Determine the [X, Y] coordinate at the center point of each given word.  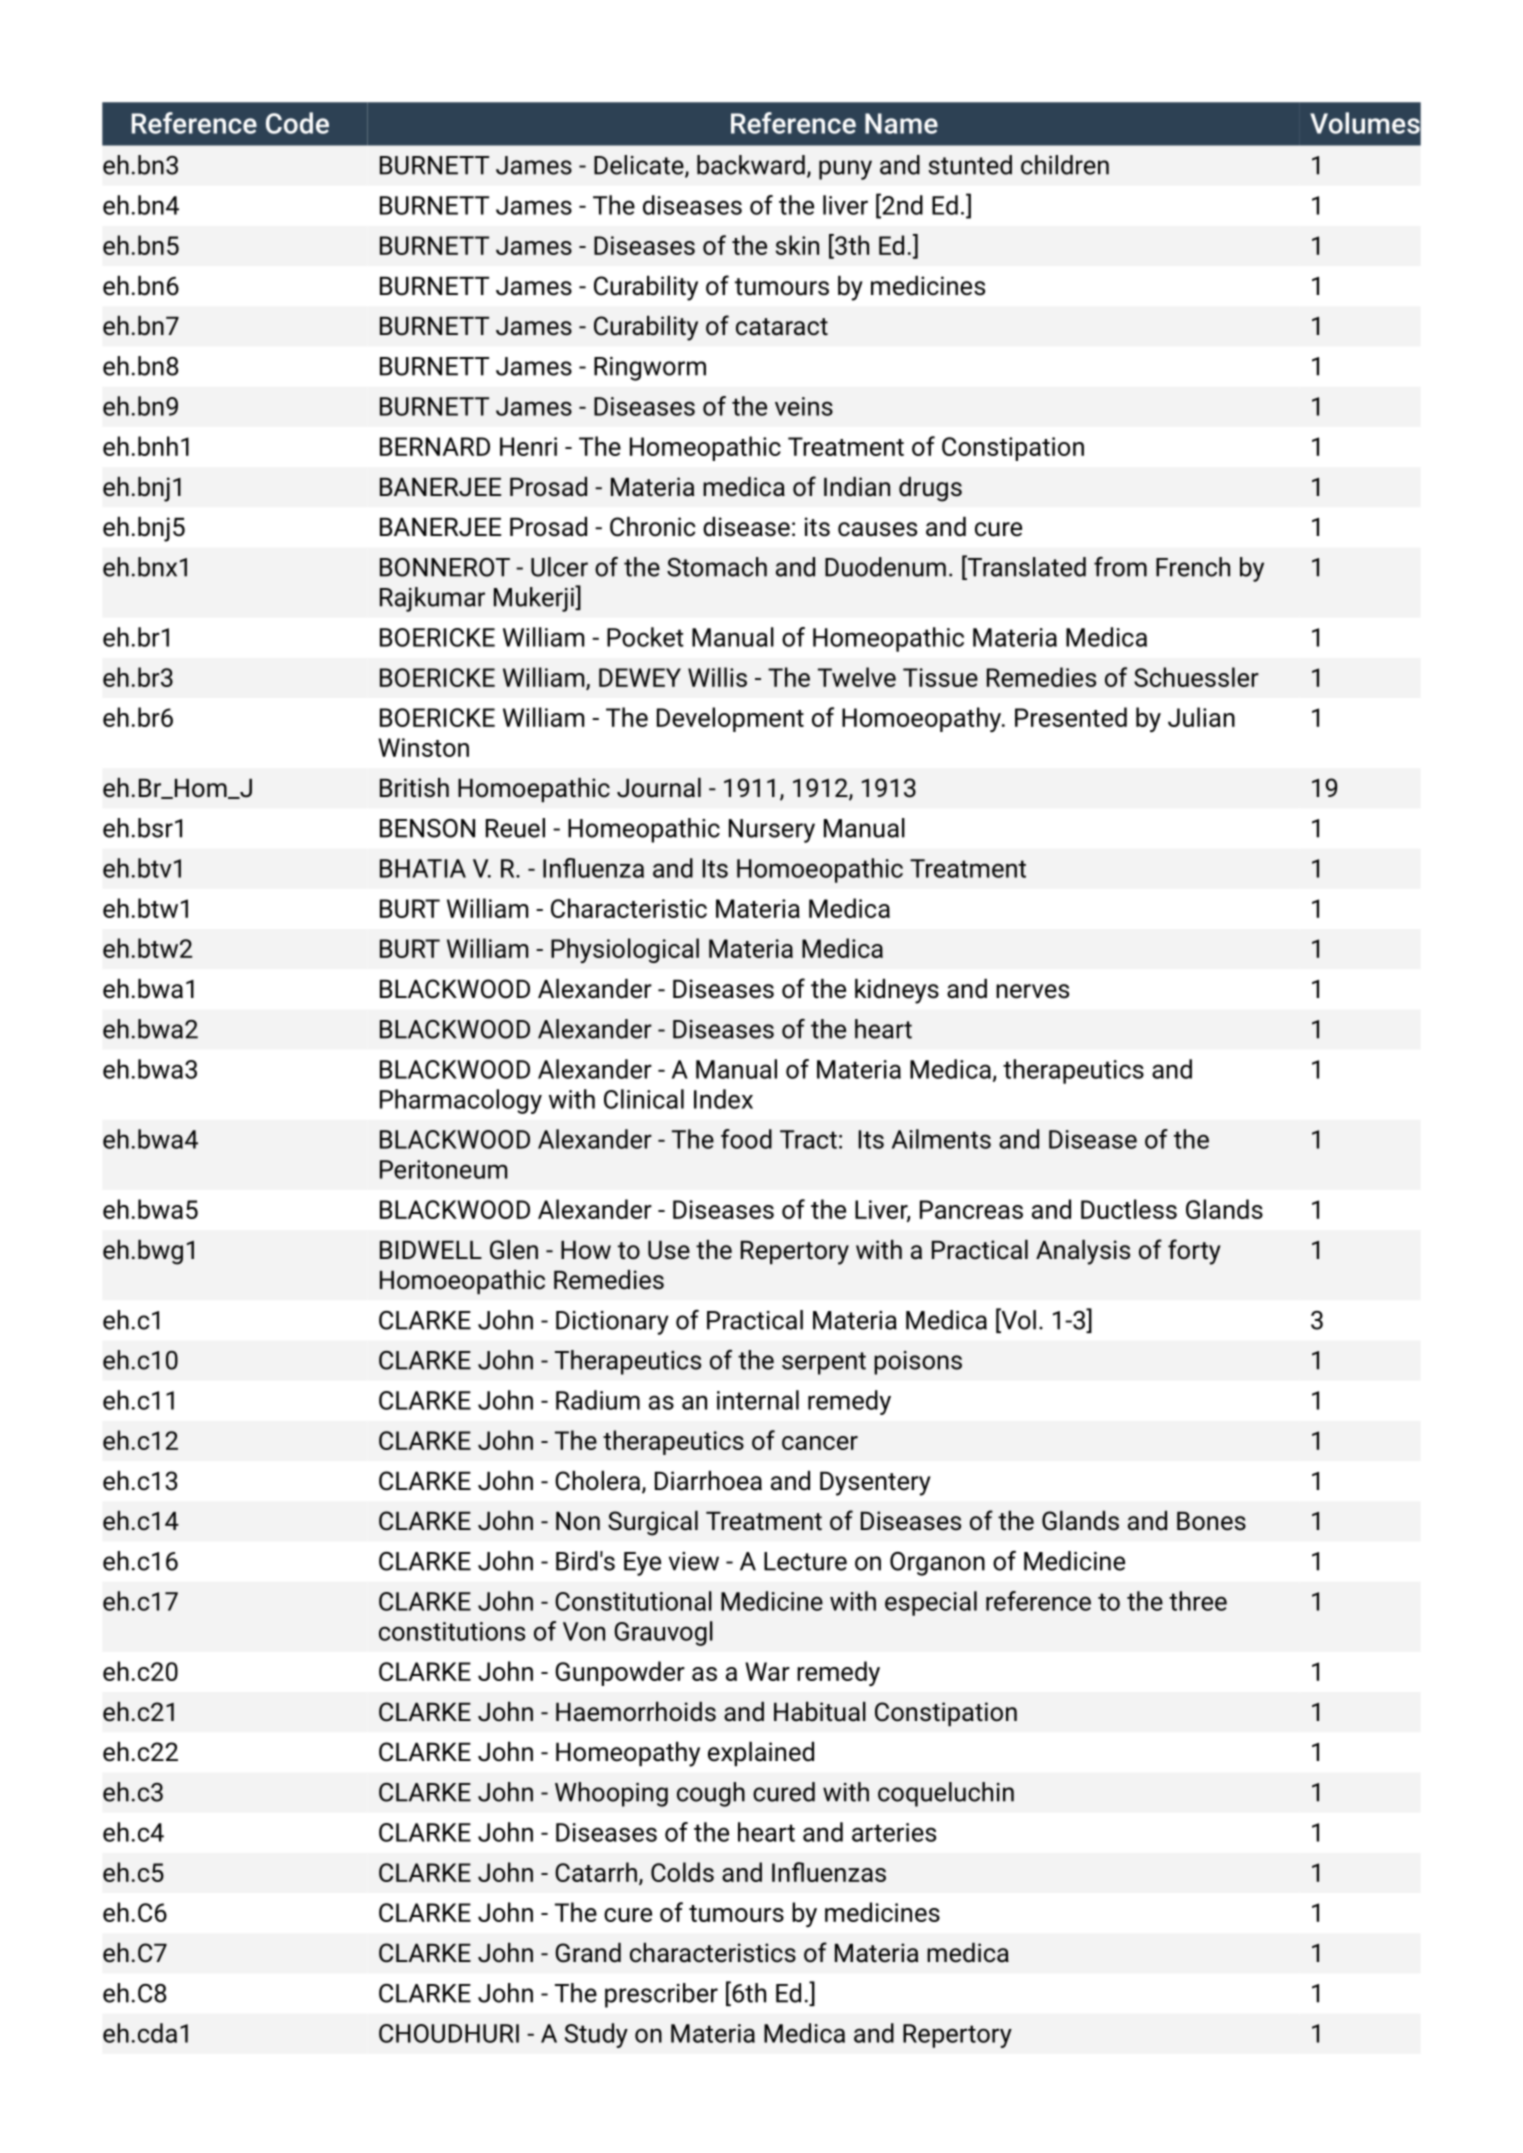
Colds [682, 1872]
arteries [894, 1832]
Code [297, 123]
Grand [588, 1953]
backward [751, 165]
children [1065, 165]
